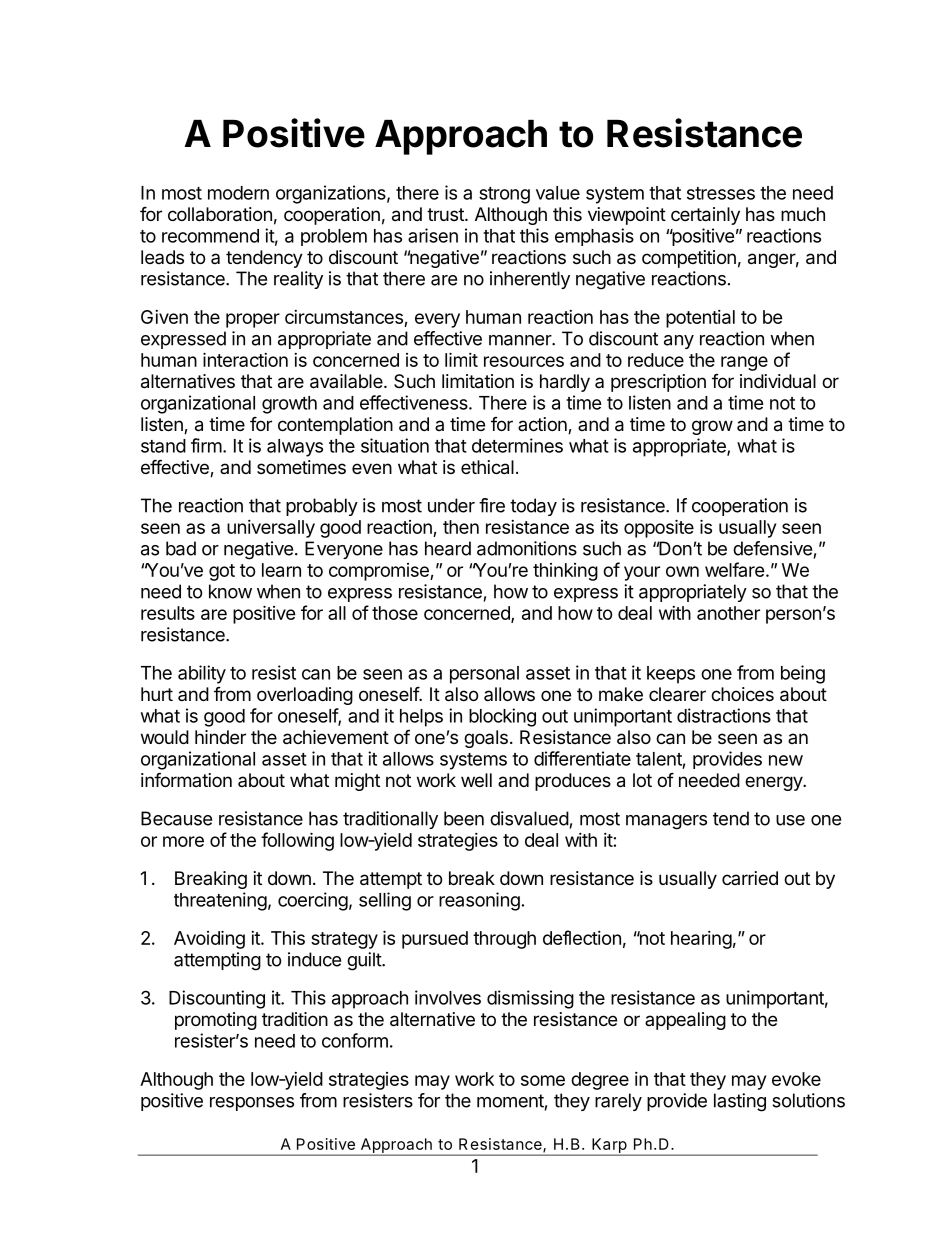 The image size is (952, 1233). I want to click on ability, so click(202, 674).
